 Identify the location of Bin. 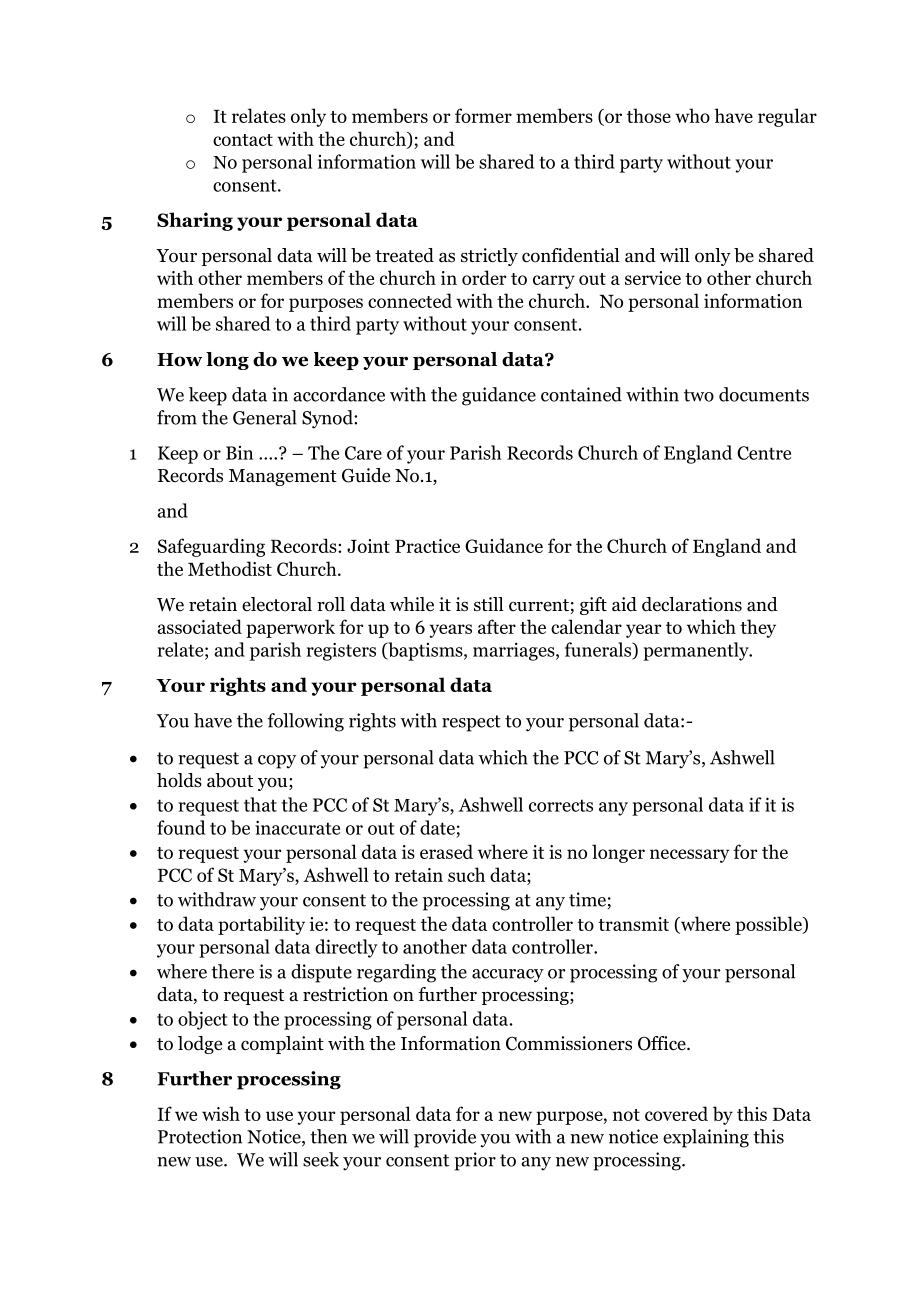
(239, 453).
